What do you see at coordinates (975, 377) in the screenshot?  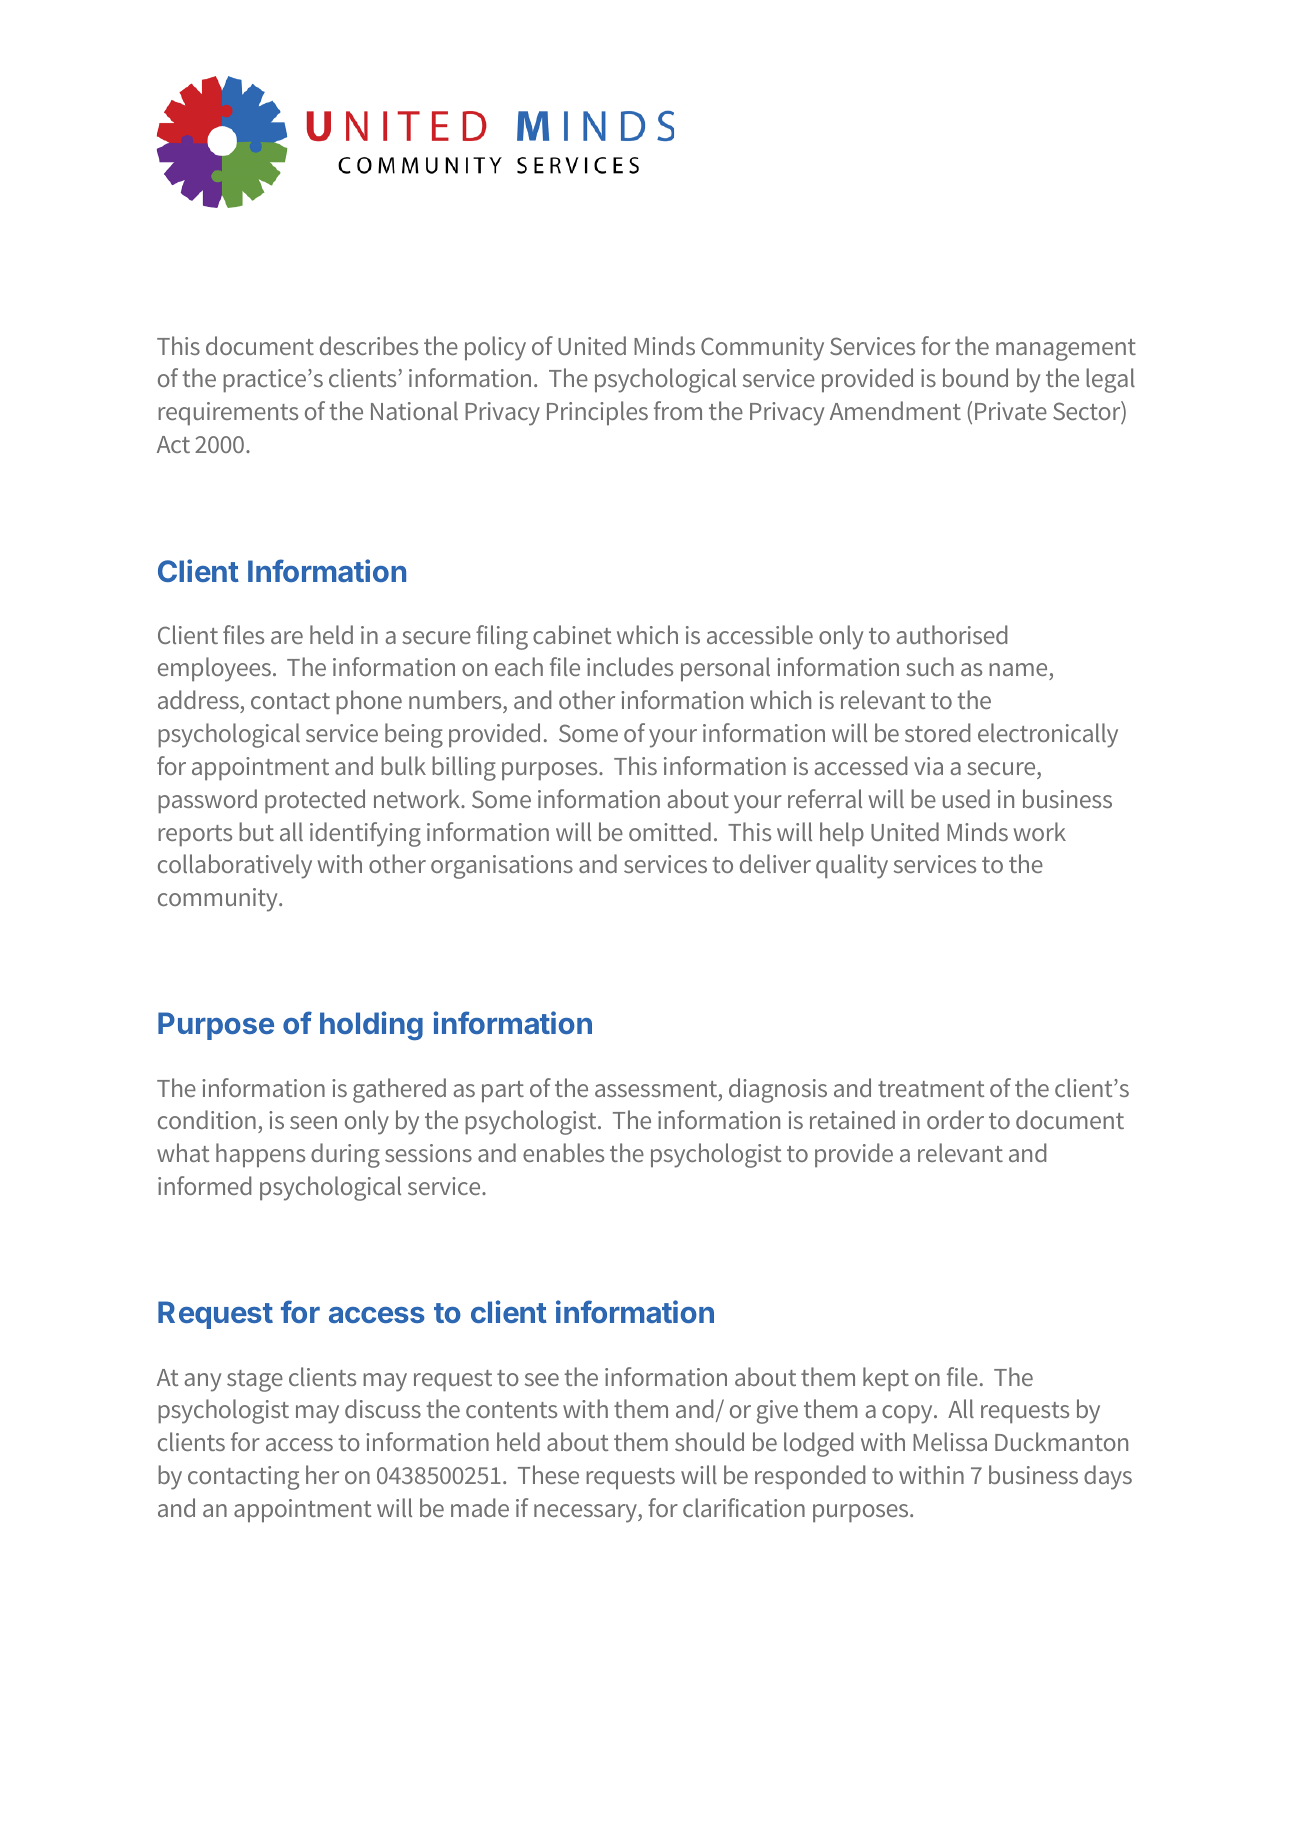 I see `bound` at bounding box center [975, 377].
